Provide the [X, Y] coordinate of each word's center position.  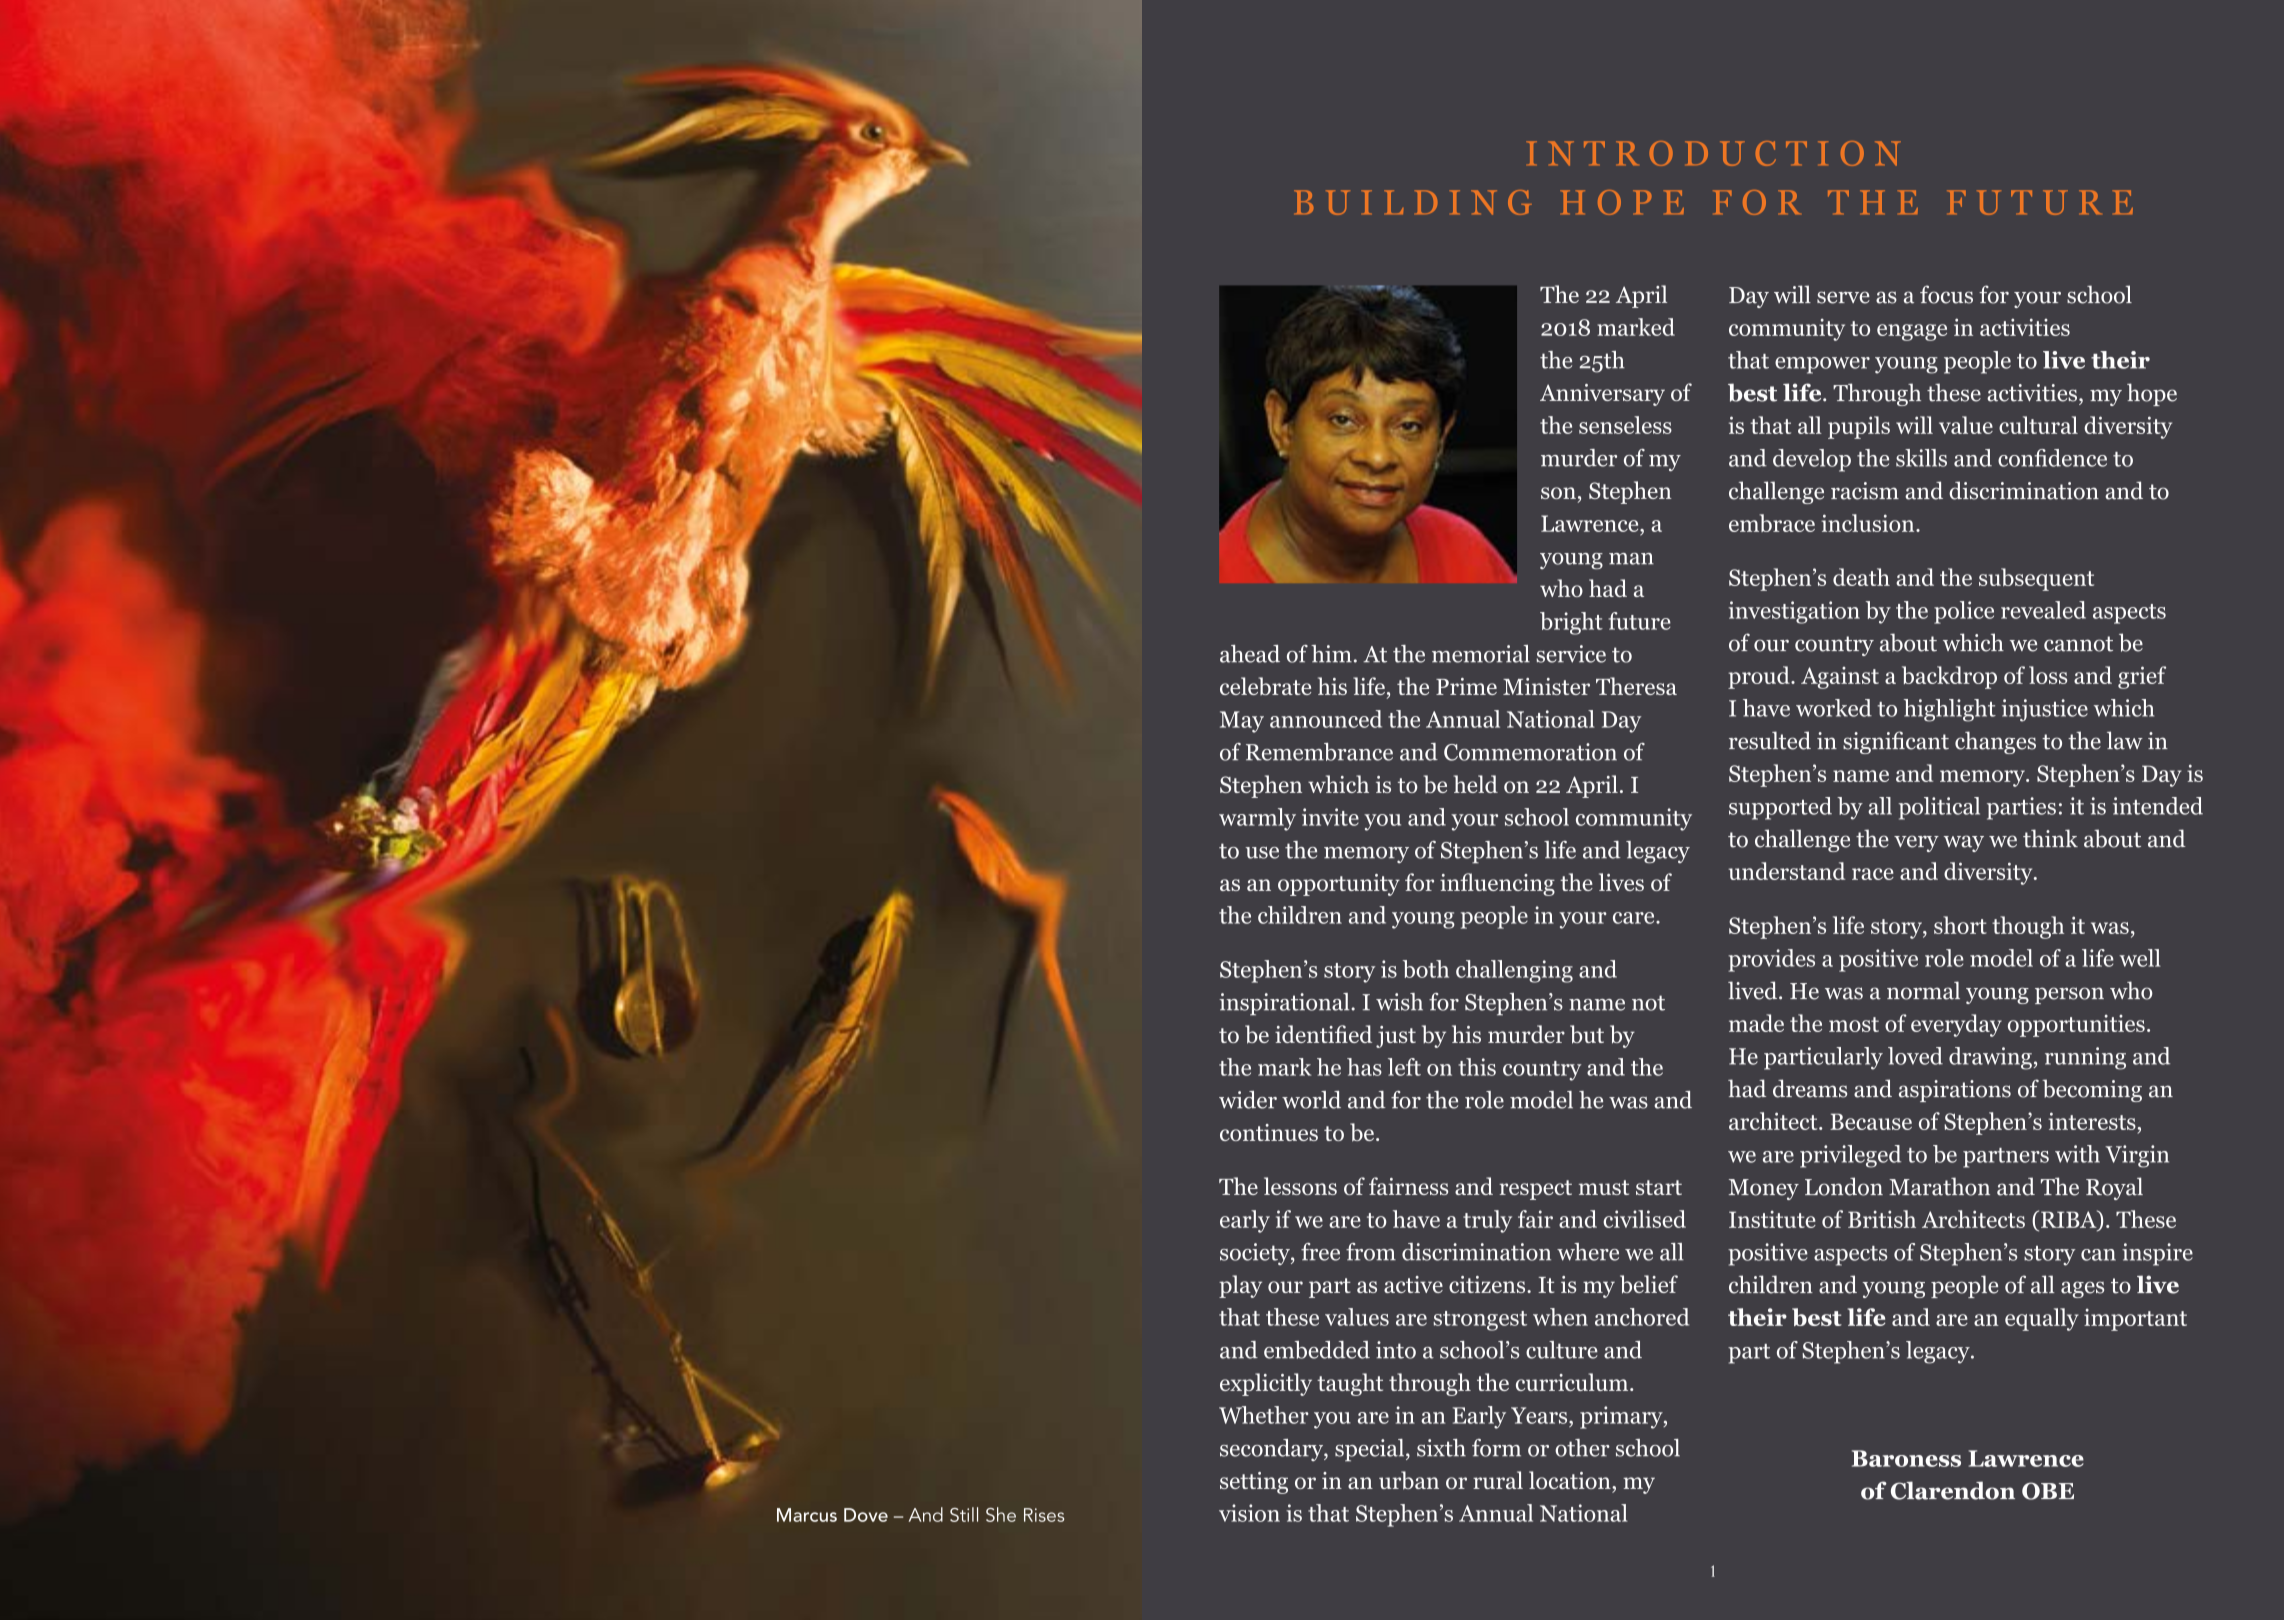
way [1964, 843]
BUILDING [1413, 202]
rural [1498, 1480]
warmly [1257, 819]
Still [964, 1514]
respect [1535, 1190]
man [1631, 559]
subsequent [2036, 579]
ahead [1250, 654]
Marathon [1939, 1186]
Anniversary [1602, 395]
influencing [1497, 884]
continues [1269, 1132]
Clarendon [1953, 1490]
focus [1946, 294]
